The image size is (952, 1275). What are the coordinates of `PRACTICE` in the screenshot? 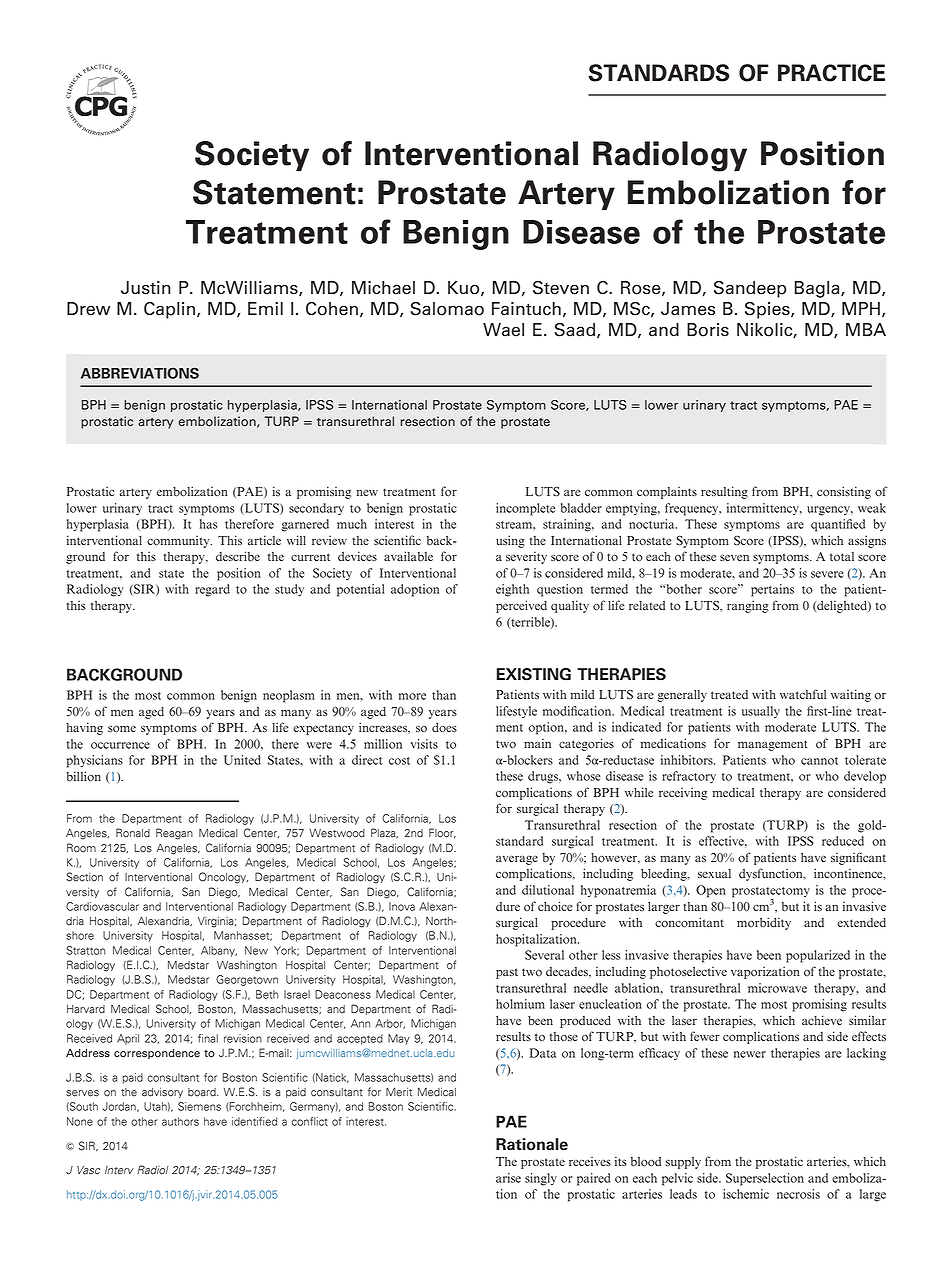 It's located at (831, 73).
